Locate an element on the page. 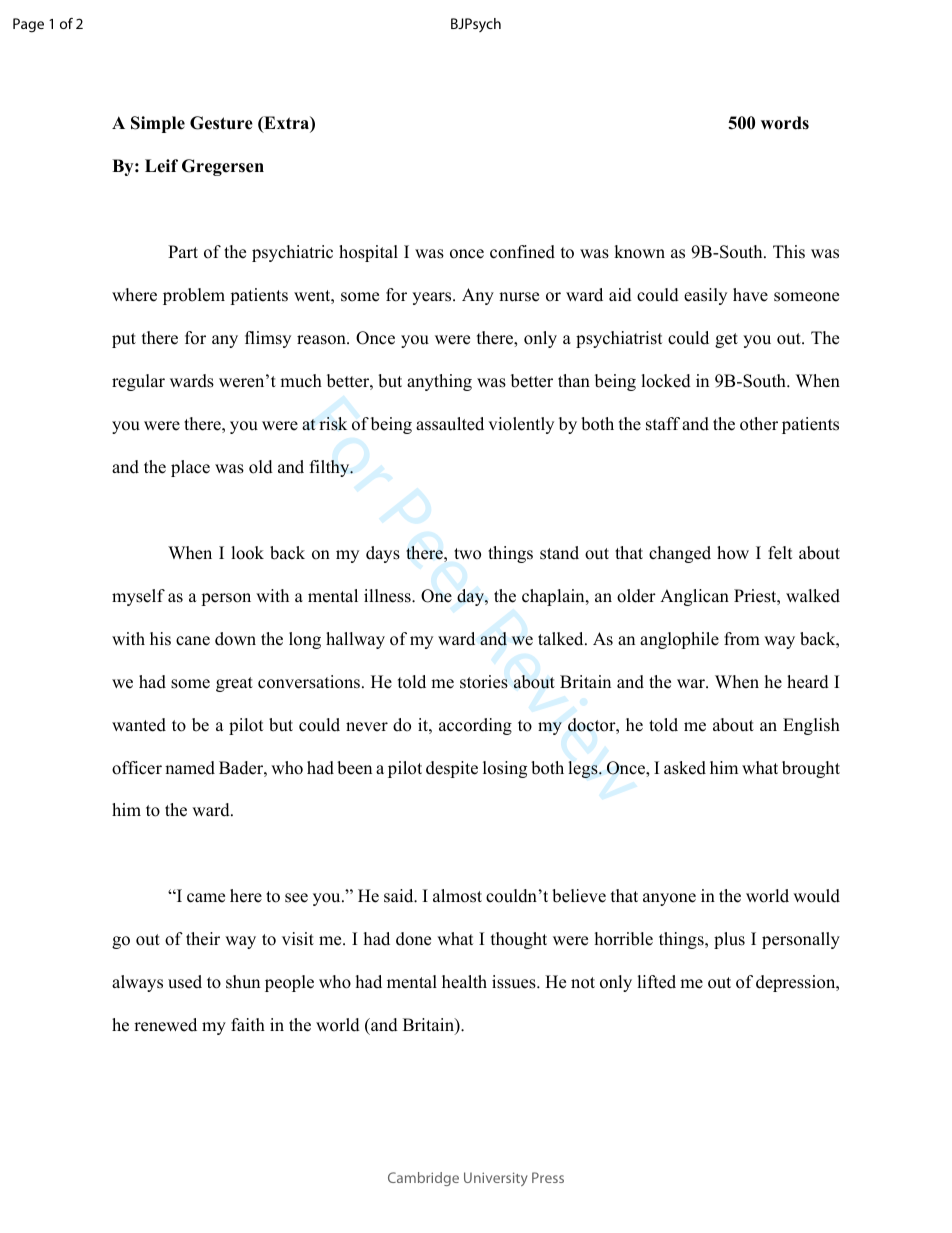  Gesture is located at coordinates (221, 123).
